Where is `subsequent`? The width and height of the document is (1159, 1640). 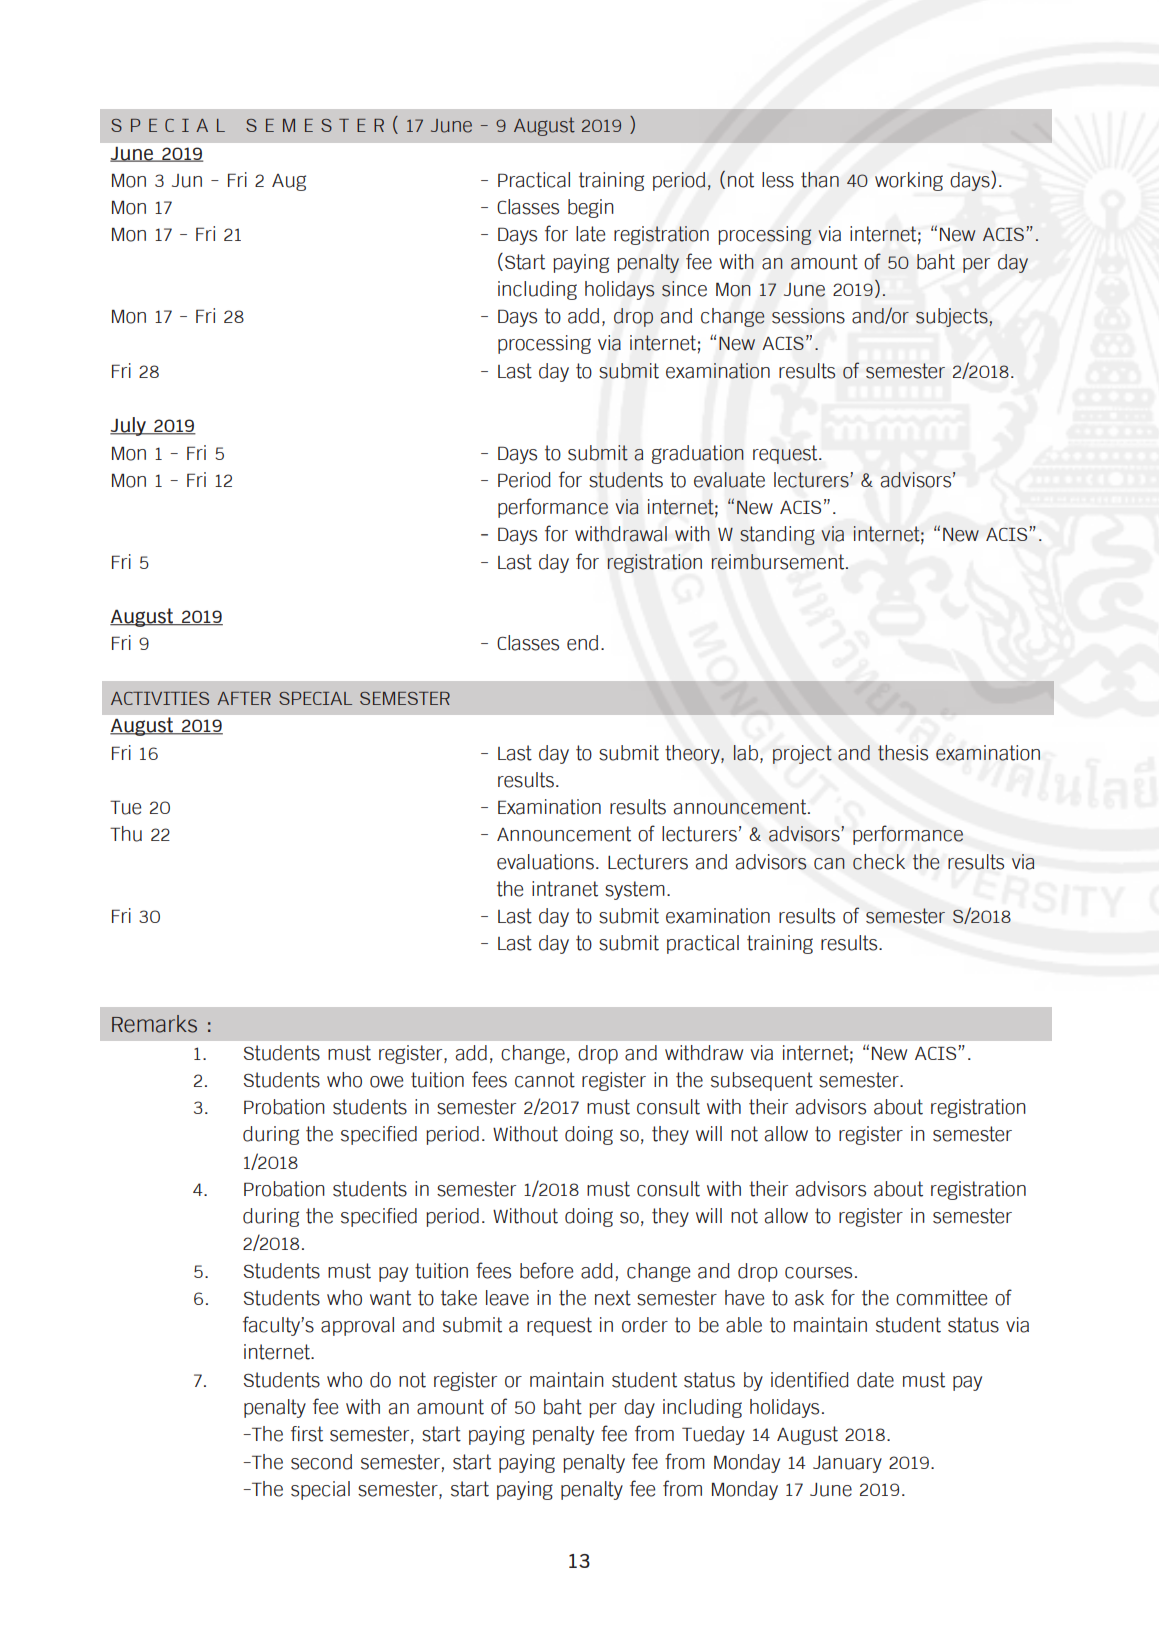 subsequent is located at coordinates (762, 1081).
